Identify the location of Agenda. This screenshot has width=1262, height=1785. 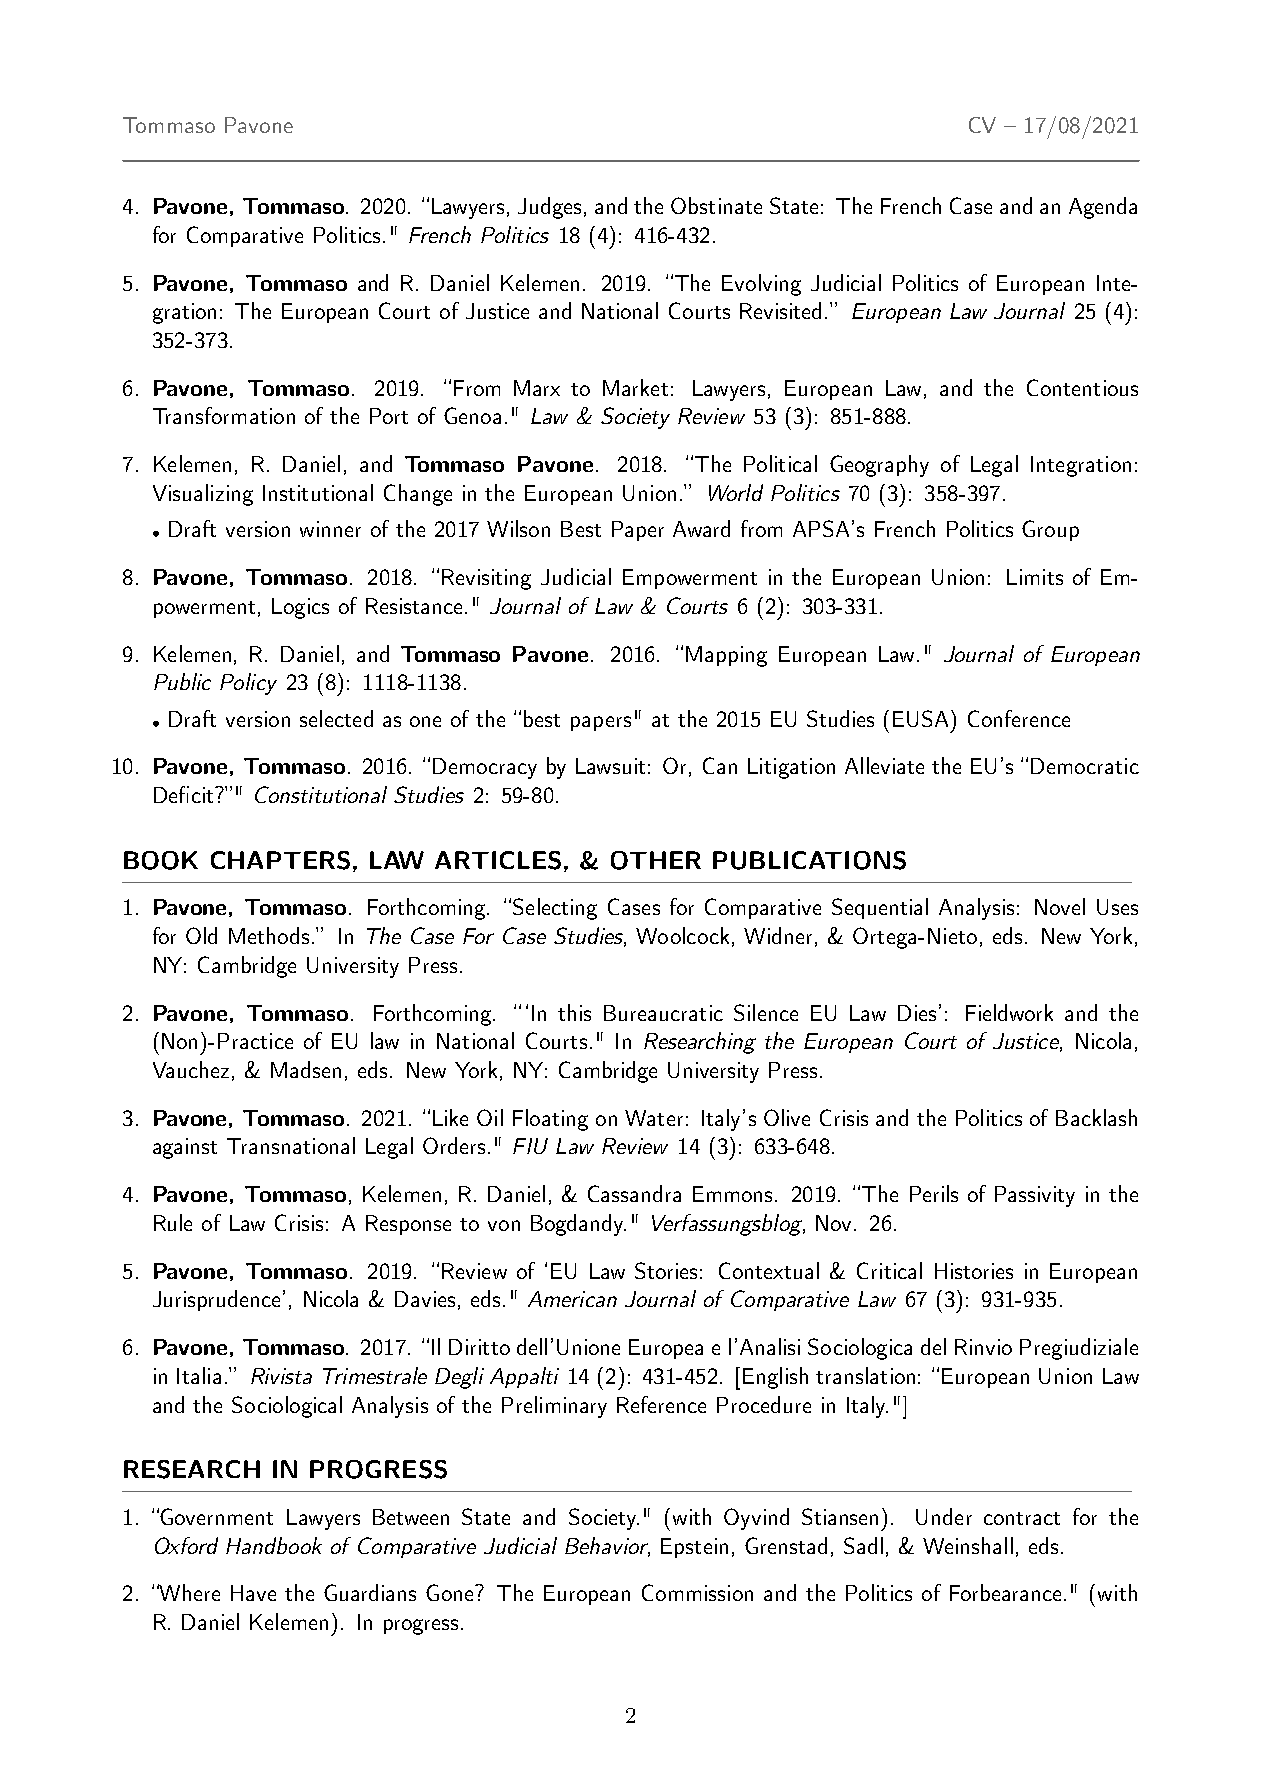
(1103, 208).
